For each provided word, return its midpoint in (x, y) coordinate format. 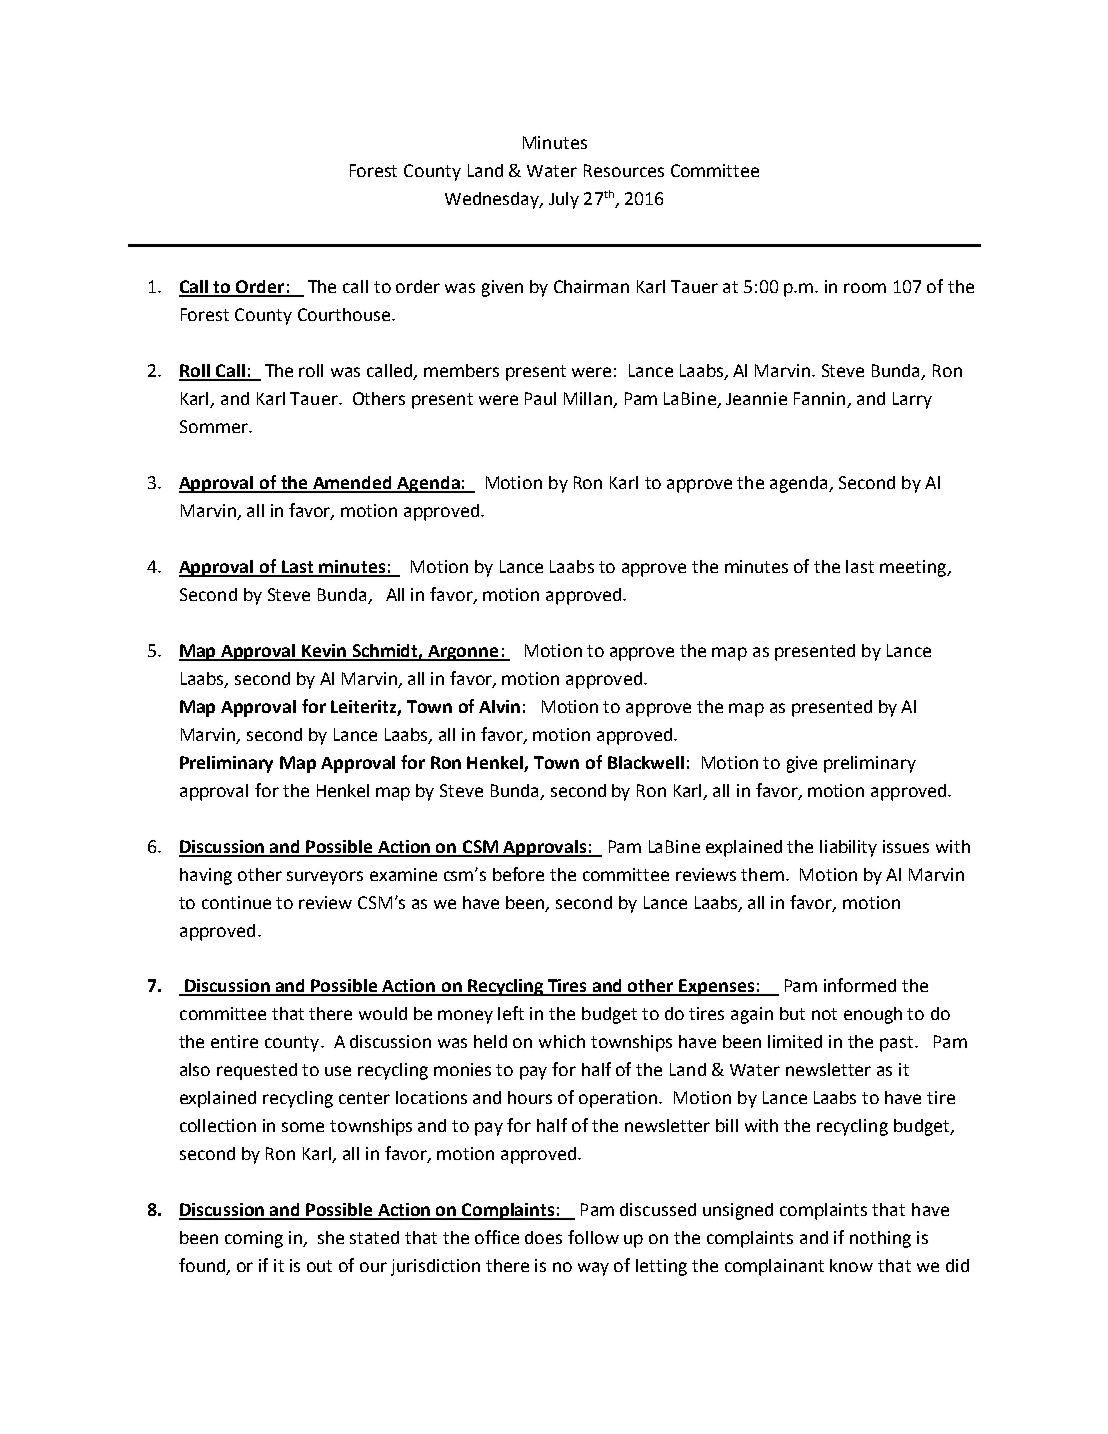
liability (848, 848)
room (865, 288)
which (562, 1041)
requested (257, 1071)
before (518, 874)
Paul (540, 398)
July (564, 200)
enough (873, 1015)
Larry (912, 400)
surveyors (325, 878)
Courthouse (345, 314)
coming (254, 1239)
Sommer (215, 426)
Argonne (464, 653)
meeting (914, 568)
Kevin (325, 652)
